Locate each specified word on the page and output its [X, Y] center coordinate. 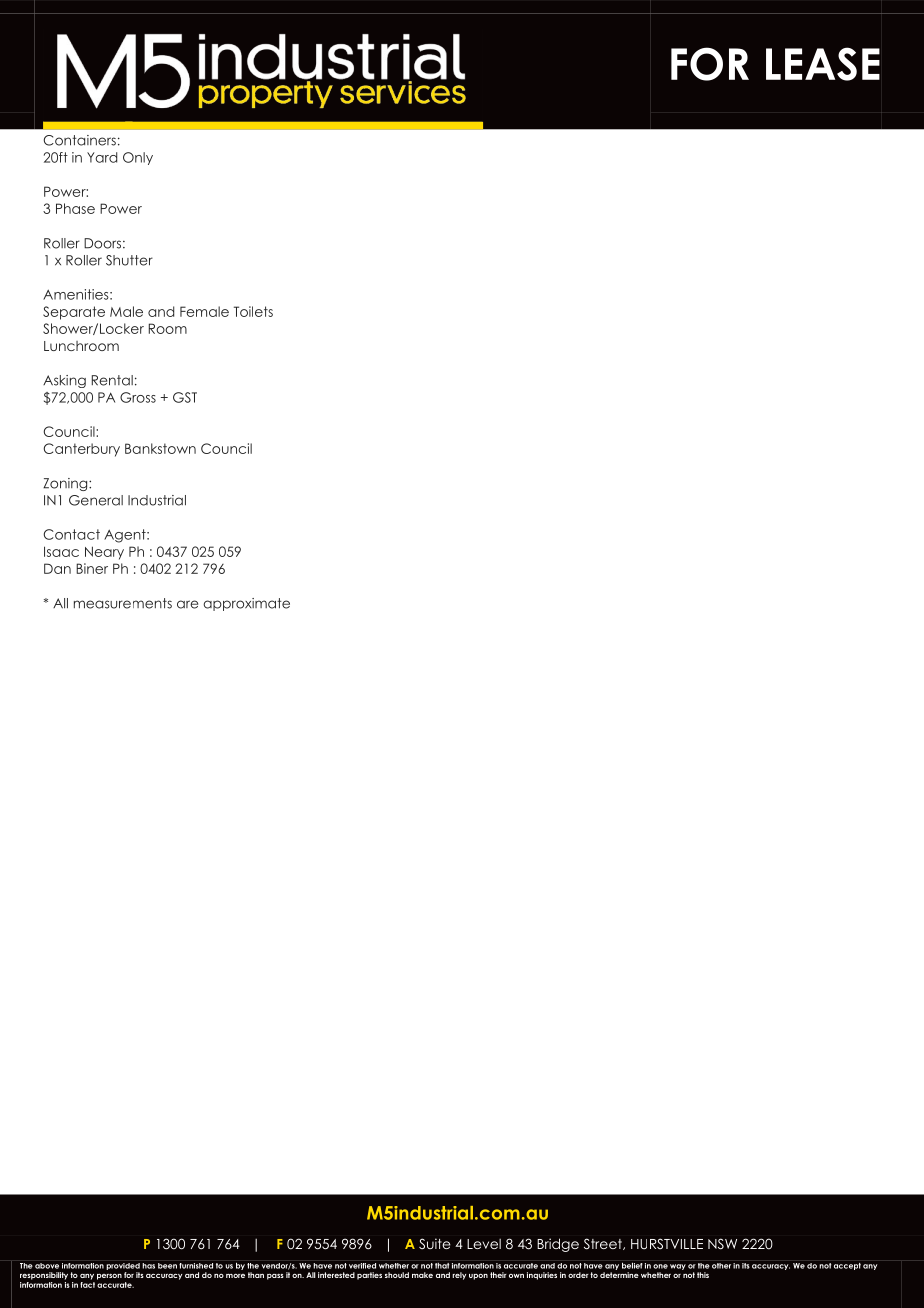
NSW [722, 1244]
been [167, 1266]
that [442, 1266]
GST [185, 397]
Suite [435, 1243]
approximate [246, 604]
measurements [123, 603]
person [109, 1277]
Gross [138, 397]
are [187, 604]
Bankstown [160, 448]
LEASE [823, 64]
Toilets [253, 311]
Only [138, 158]
